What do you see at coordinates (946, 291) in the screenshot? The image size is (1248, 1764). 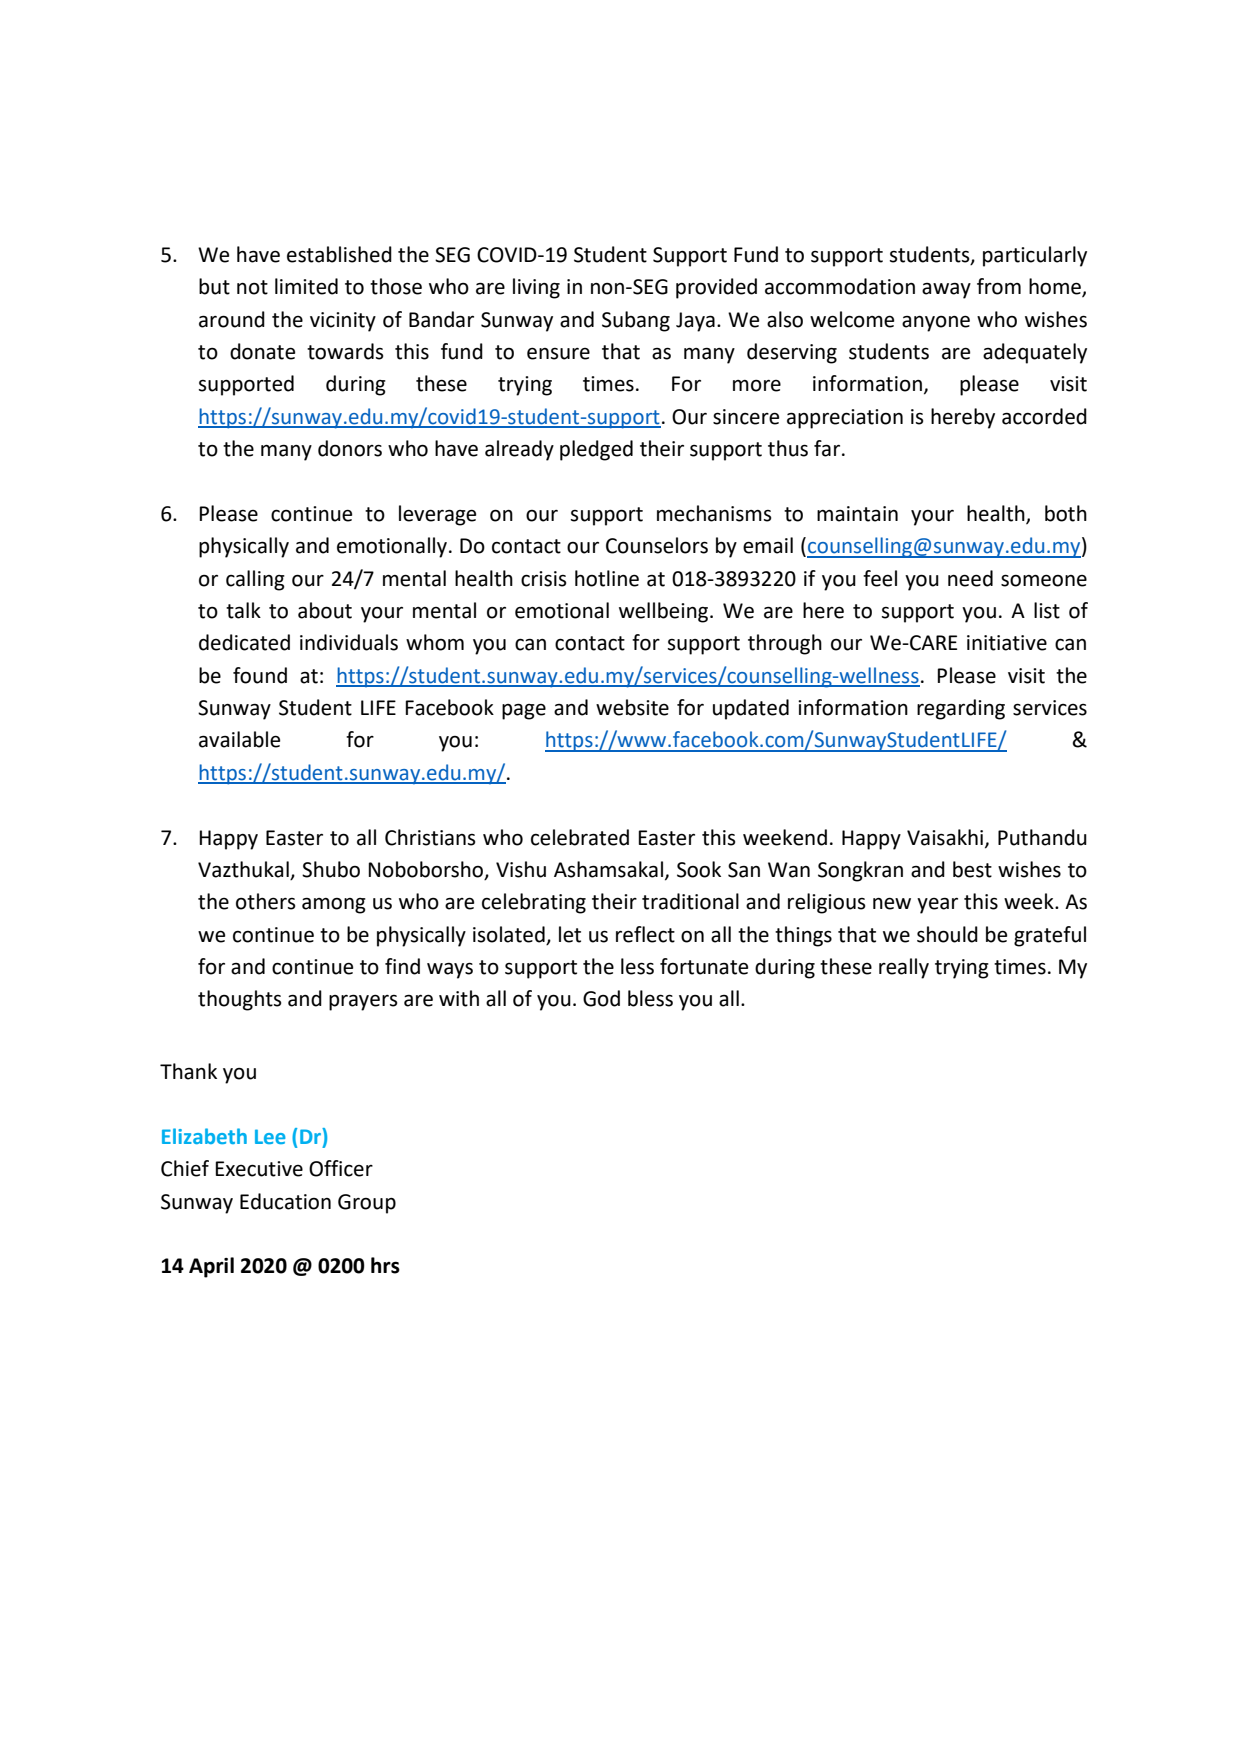 I see `away` at bounding box center [946, 291].
